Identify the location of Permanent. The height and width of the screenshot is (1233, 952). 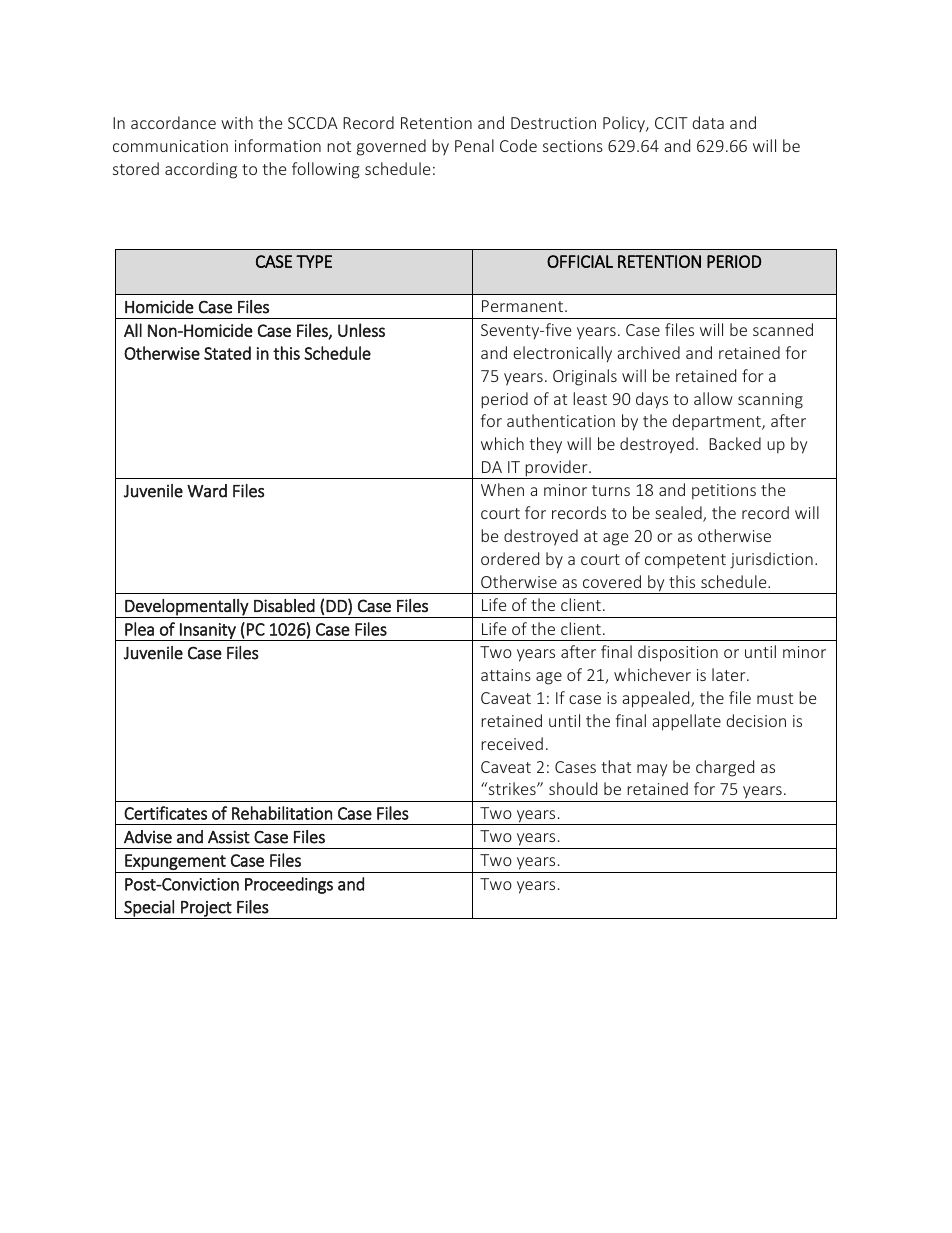
(524, 306).
